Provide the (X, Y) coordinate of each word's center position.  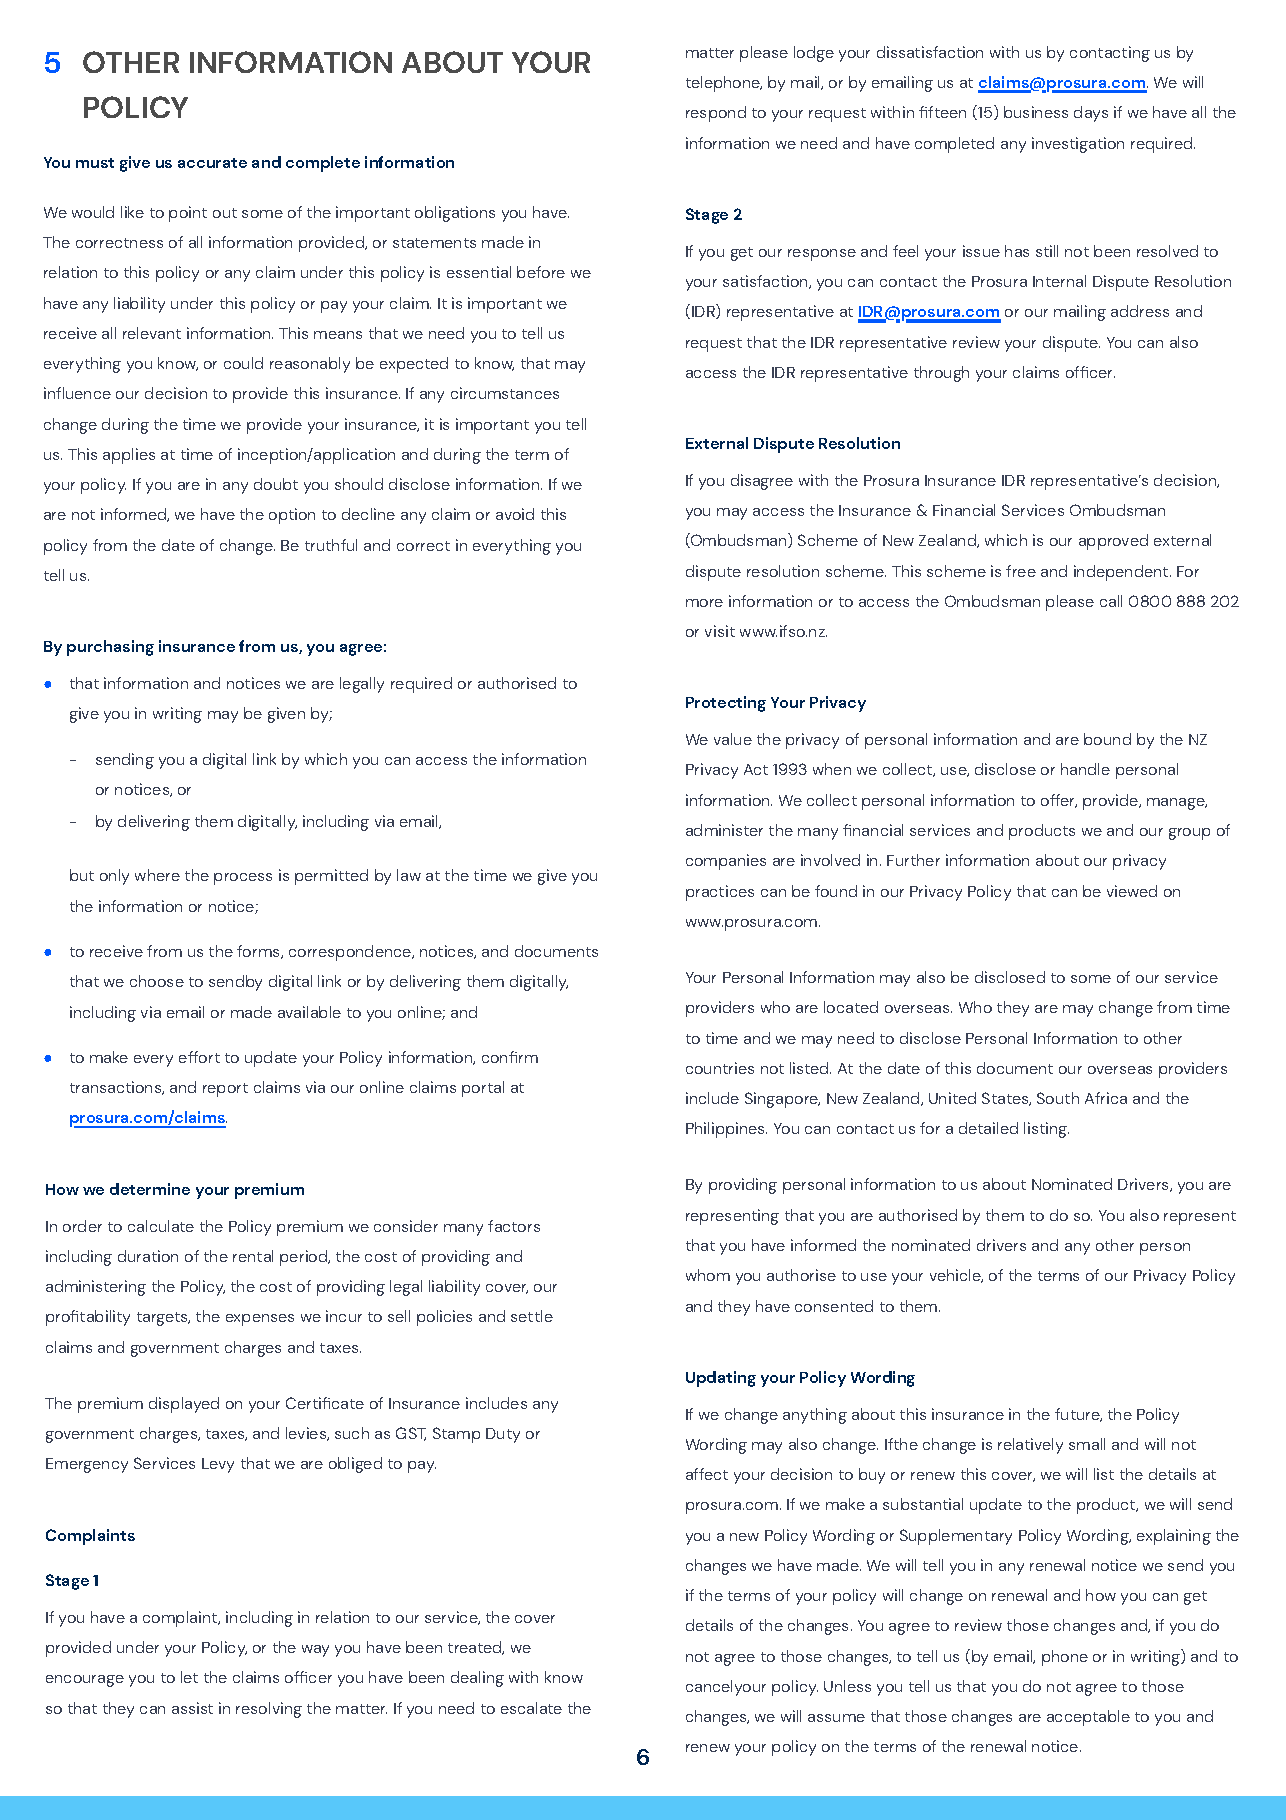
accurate (212, 163)
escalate (531, 1708)
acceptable (1088, 1718)
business (1036, 112)
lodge (814, 54)
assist (192, 1708)
